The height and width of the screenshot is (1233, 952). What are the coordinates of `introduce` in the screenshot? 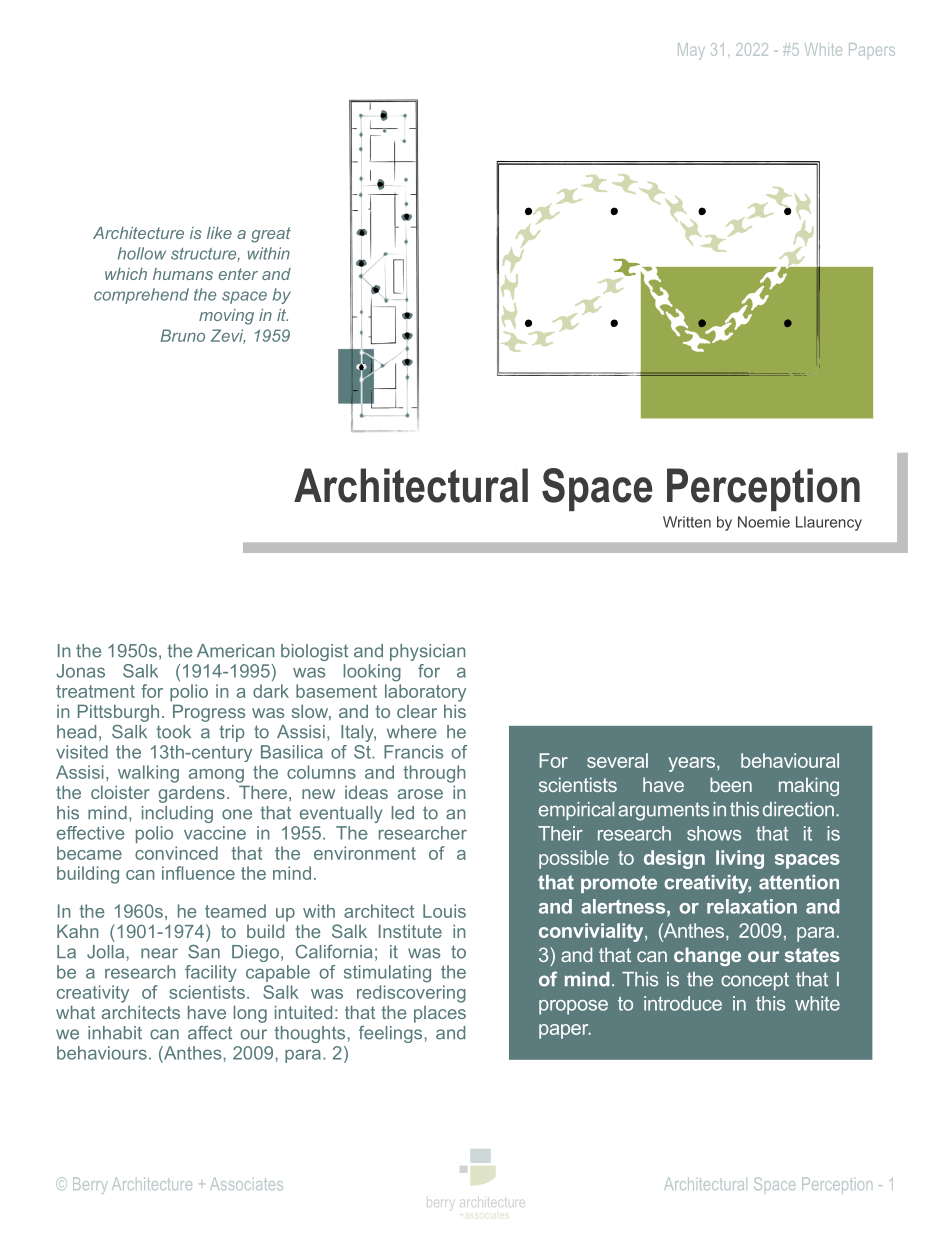 It's located at (683, 1003).
